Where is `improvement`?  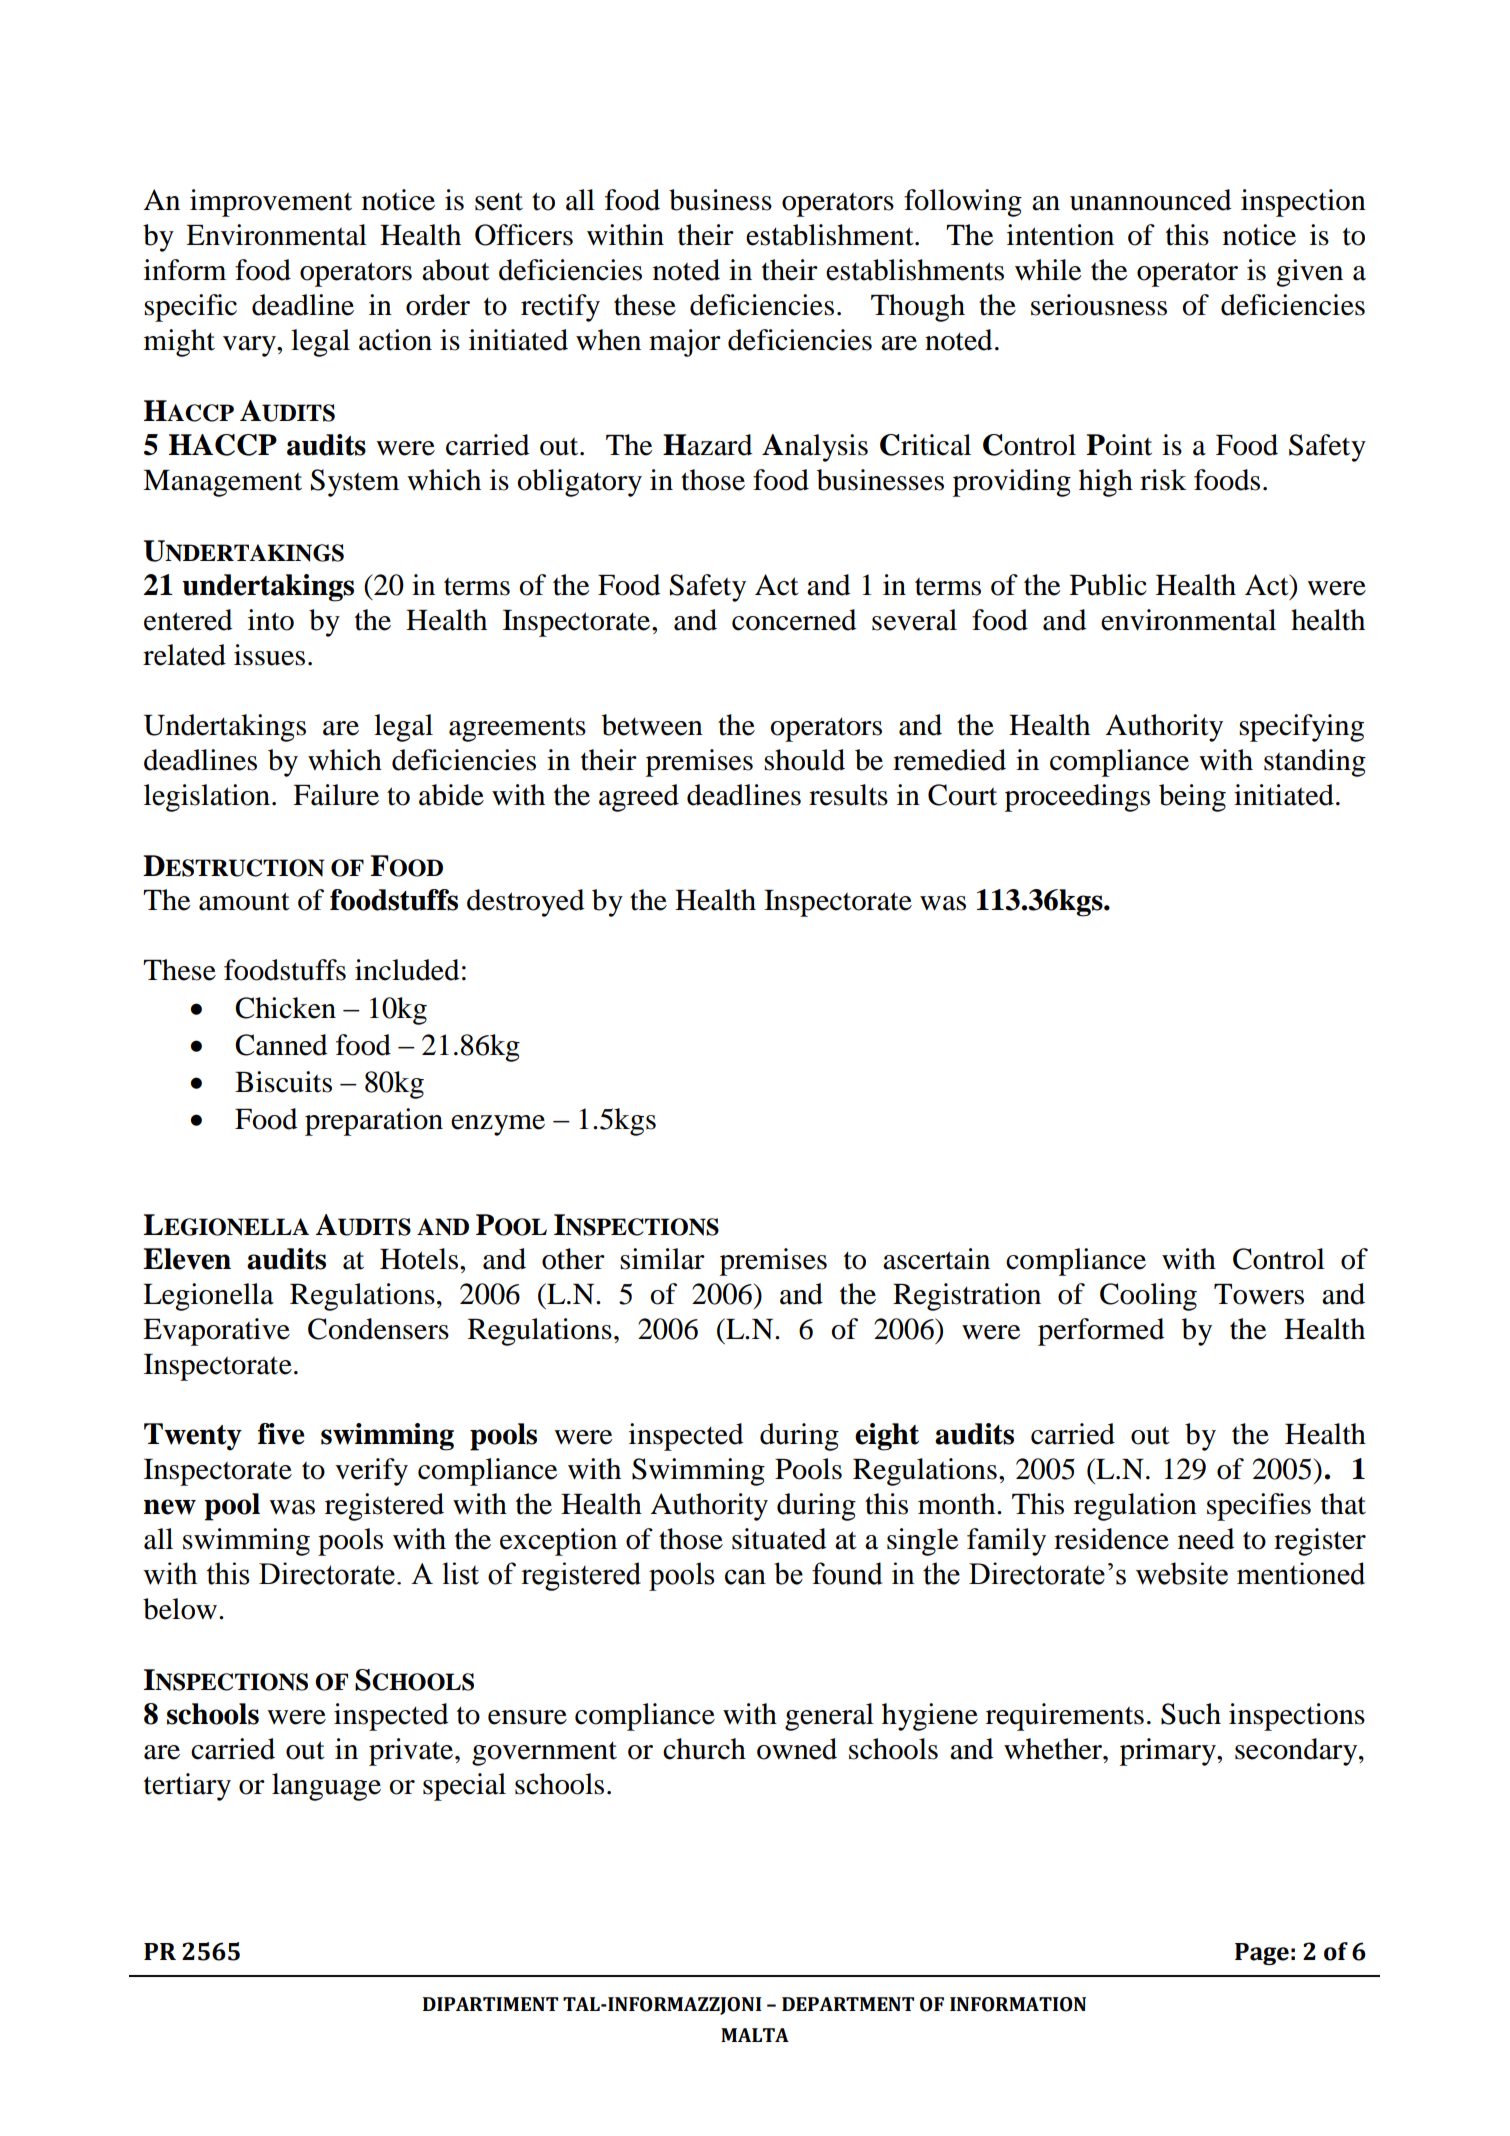
improvement is located at coordinates (271, 203).
